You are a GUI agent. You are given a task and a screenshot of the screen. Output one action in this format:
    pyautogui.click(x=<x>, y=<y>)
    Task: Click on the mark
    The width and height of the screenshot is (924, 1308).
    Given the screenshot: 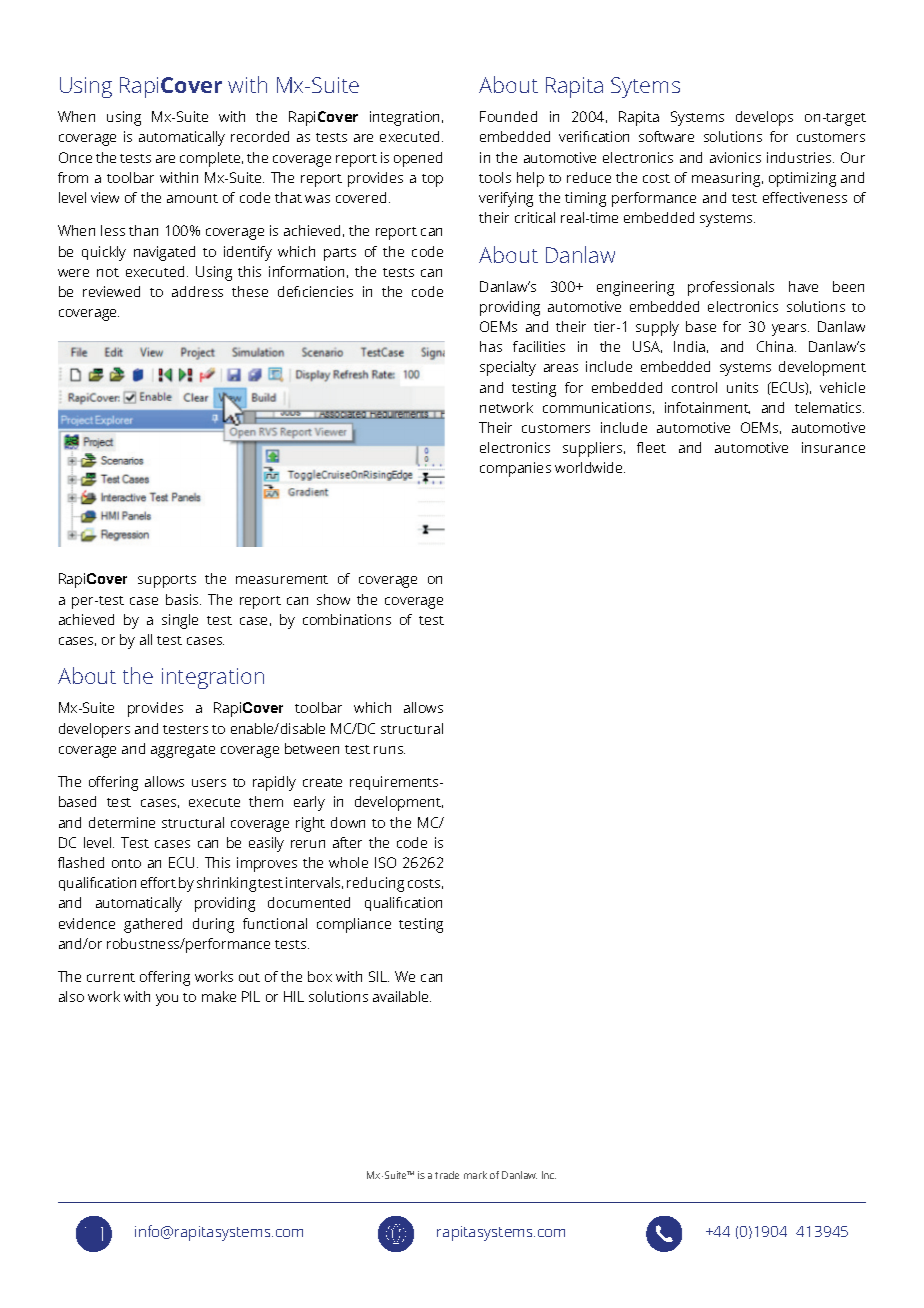 What is the action you would take?
    pyautogui.click(x=475, y=1175)
